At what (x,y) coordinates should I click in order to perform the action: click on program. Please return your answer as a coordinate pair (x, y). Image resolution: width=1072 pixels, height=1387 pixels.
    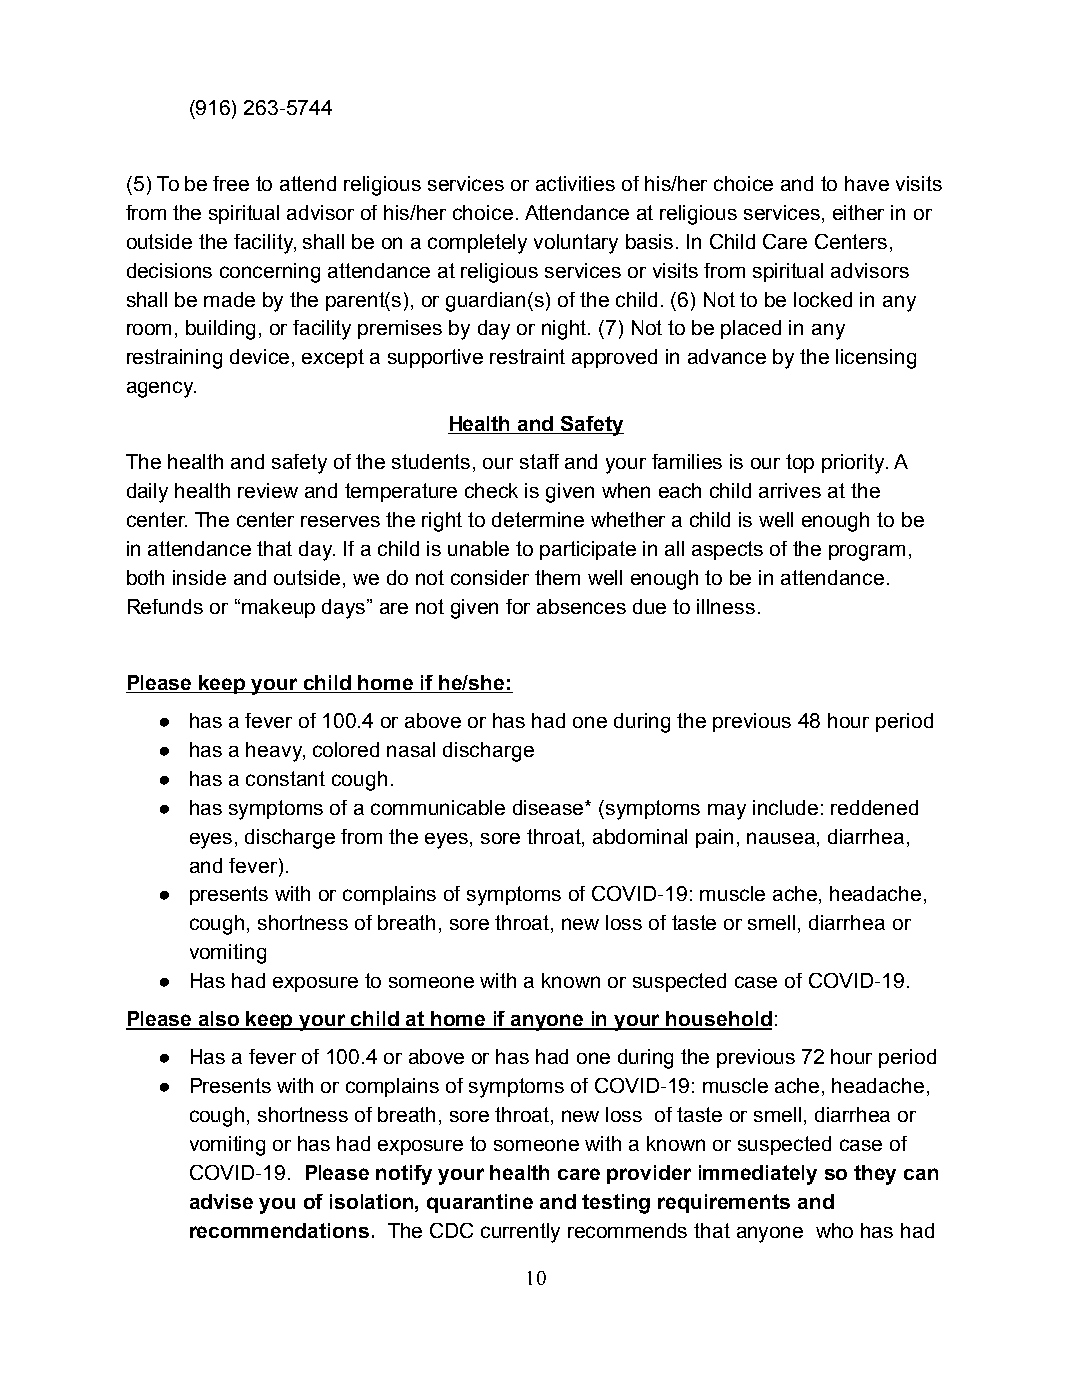
    Looking at the image, I should click on (867, 553).
